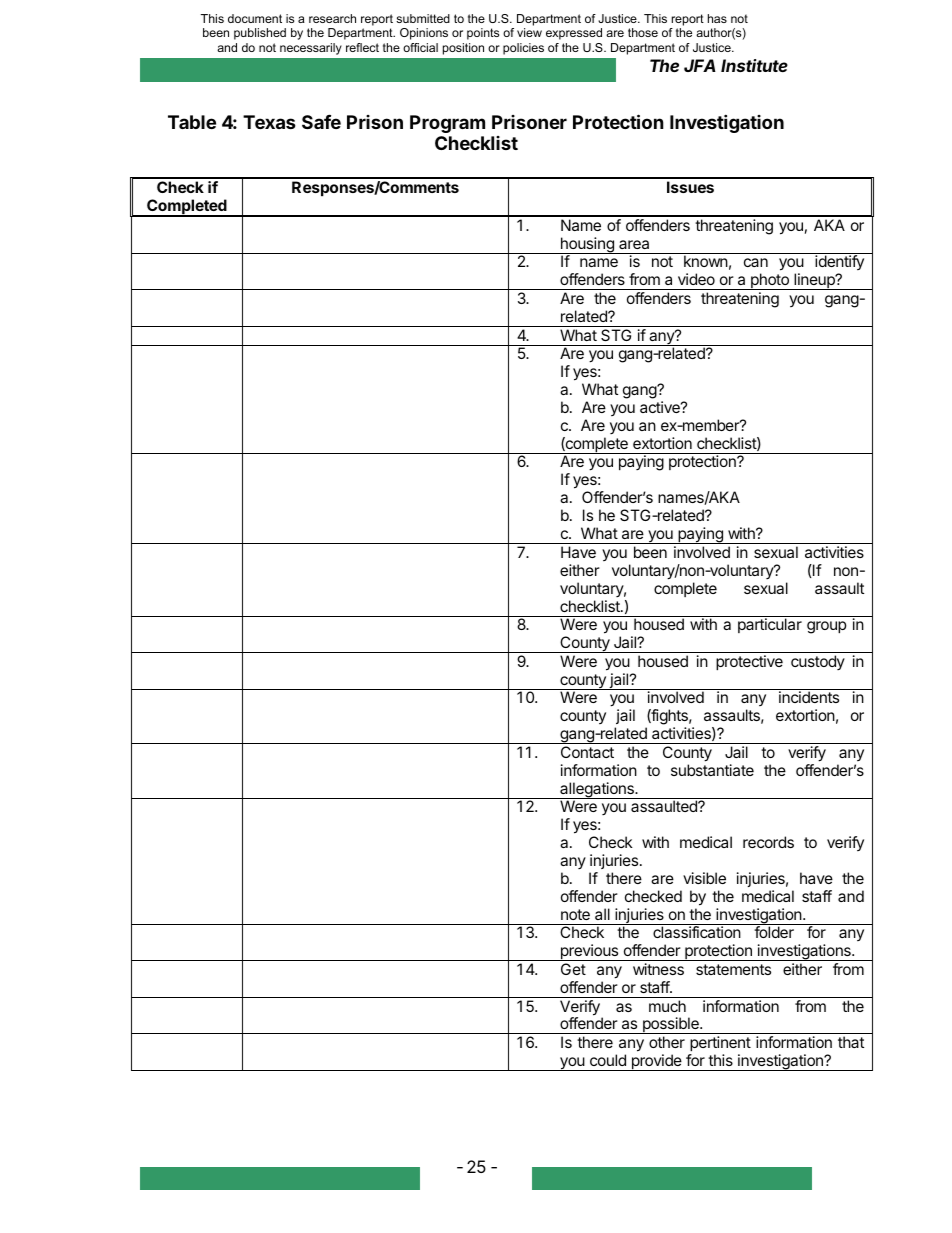 The width and height of the screenshot is (952, 1233). Describe the element at coordinates (260, 34) in the screenshot. I see `published` at that location.
